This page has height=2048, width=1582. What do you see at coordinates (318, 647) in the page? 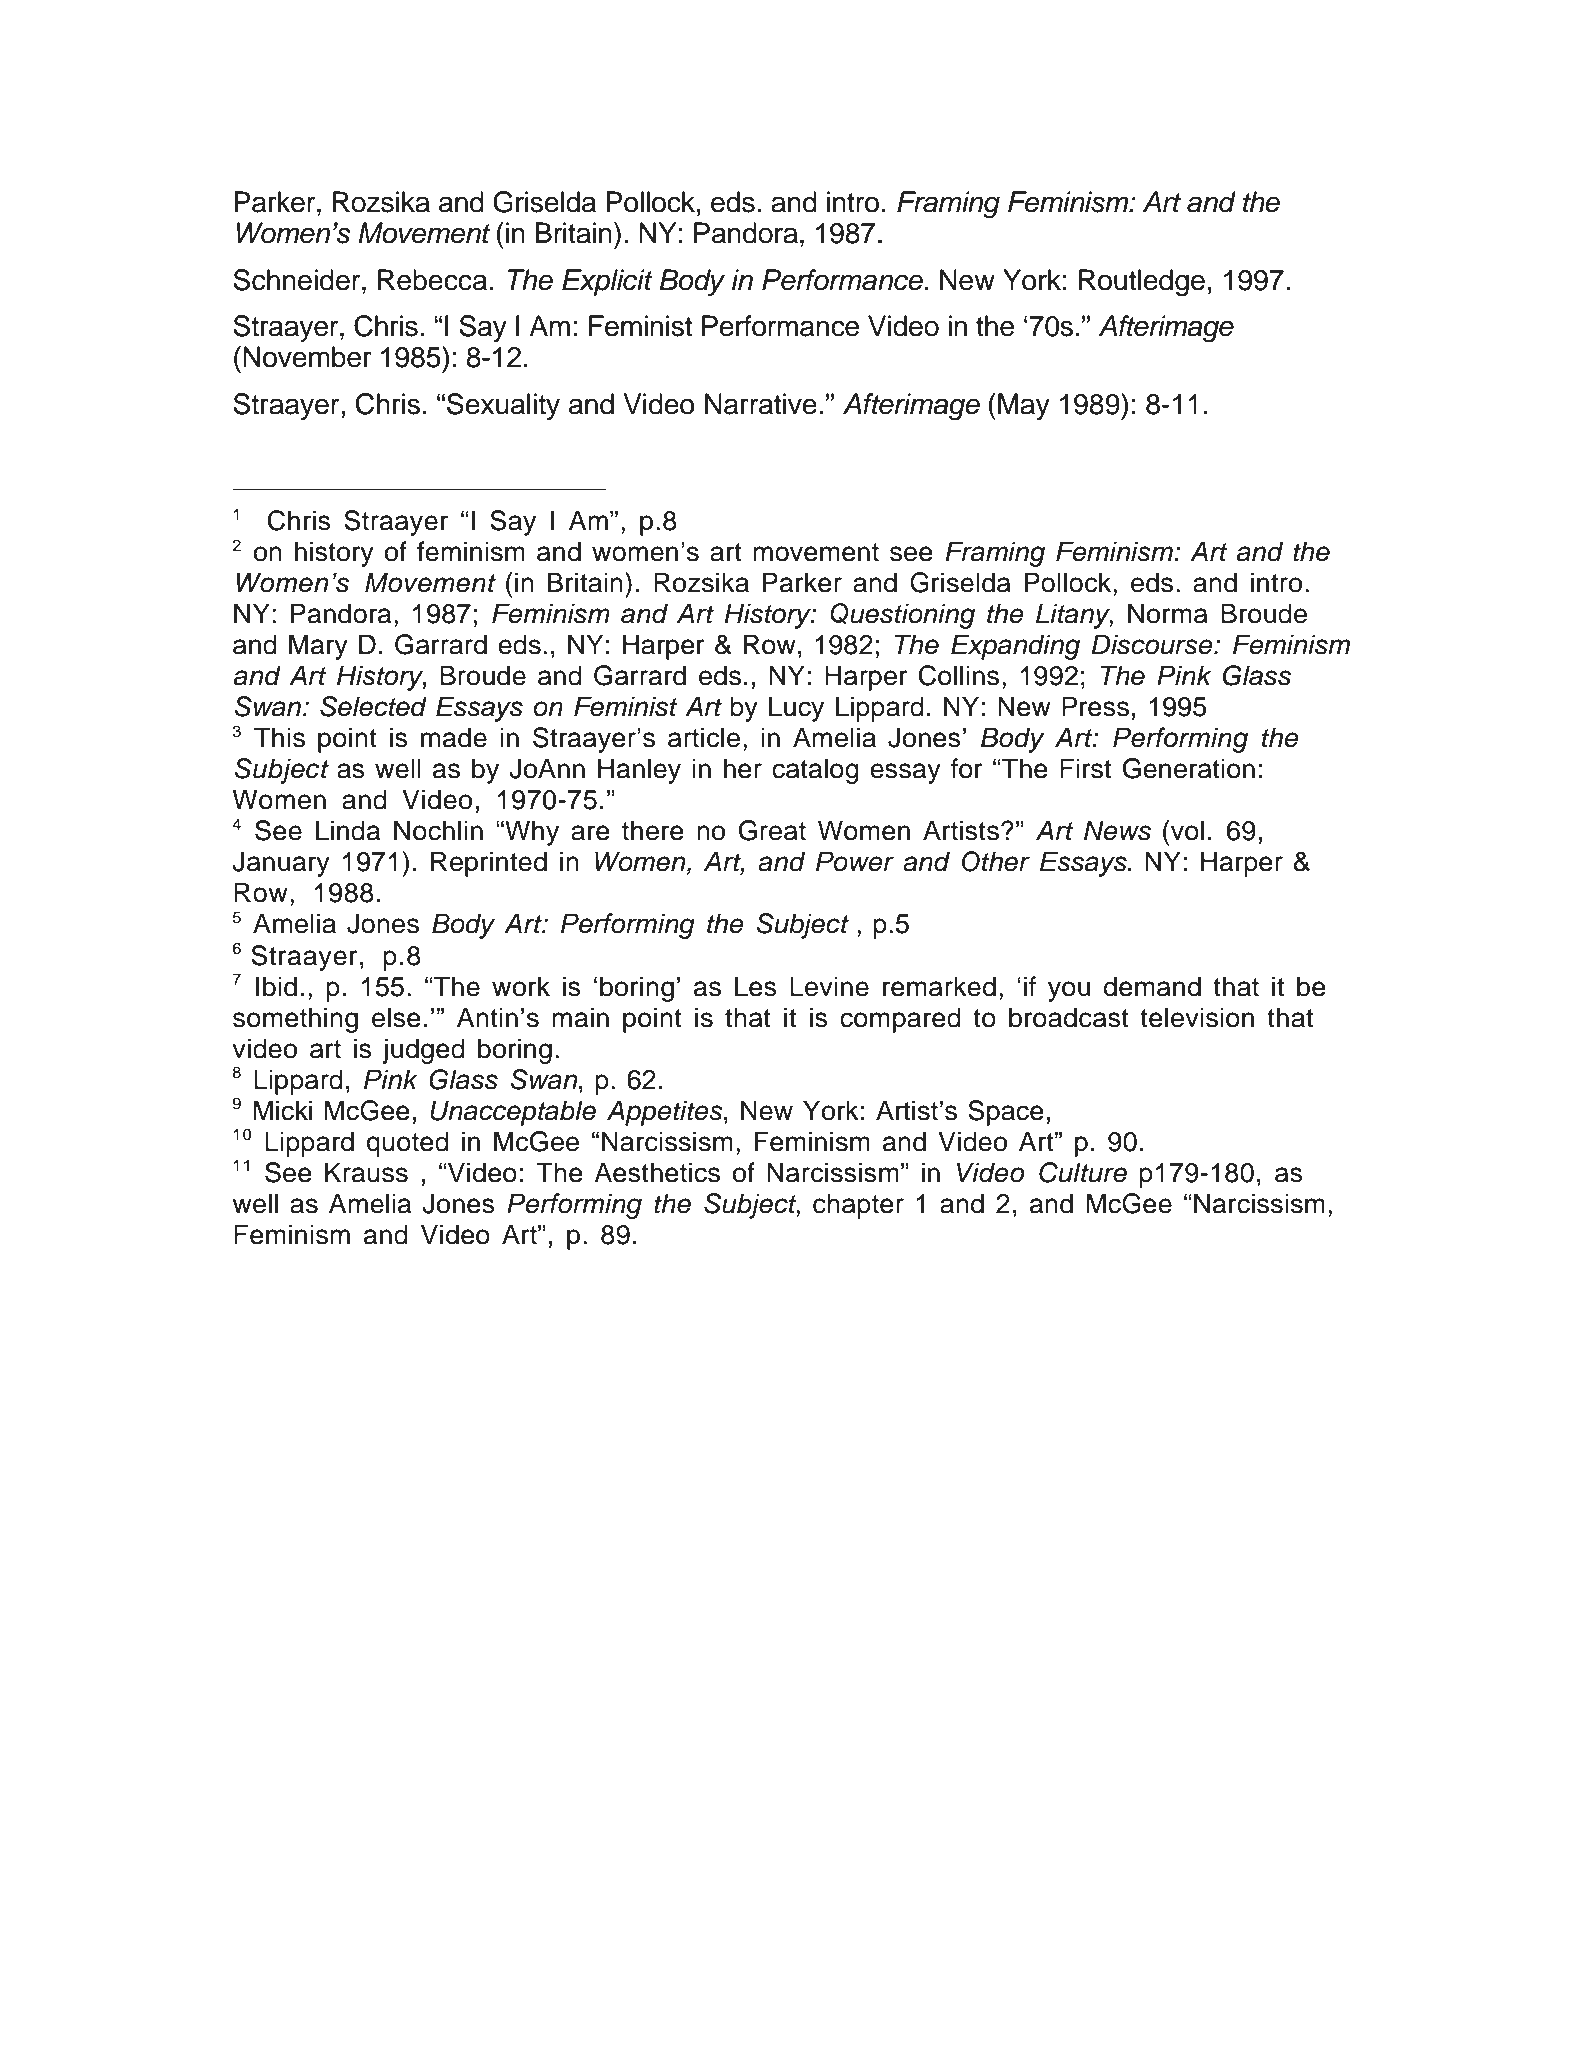
I see `Mary` at bounding box center [318, 647].
